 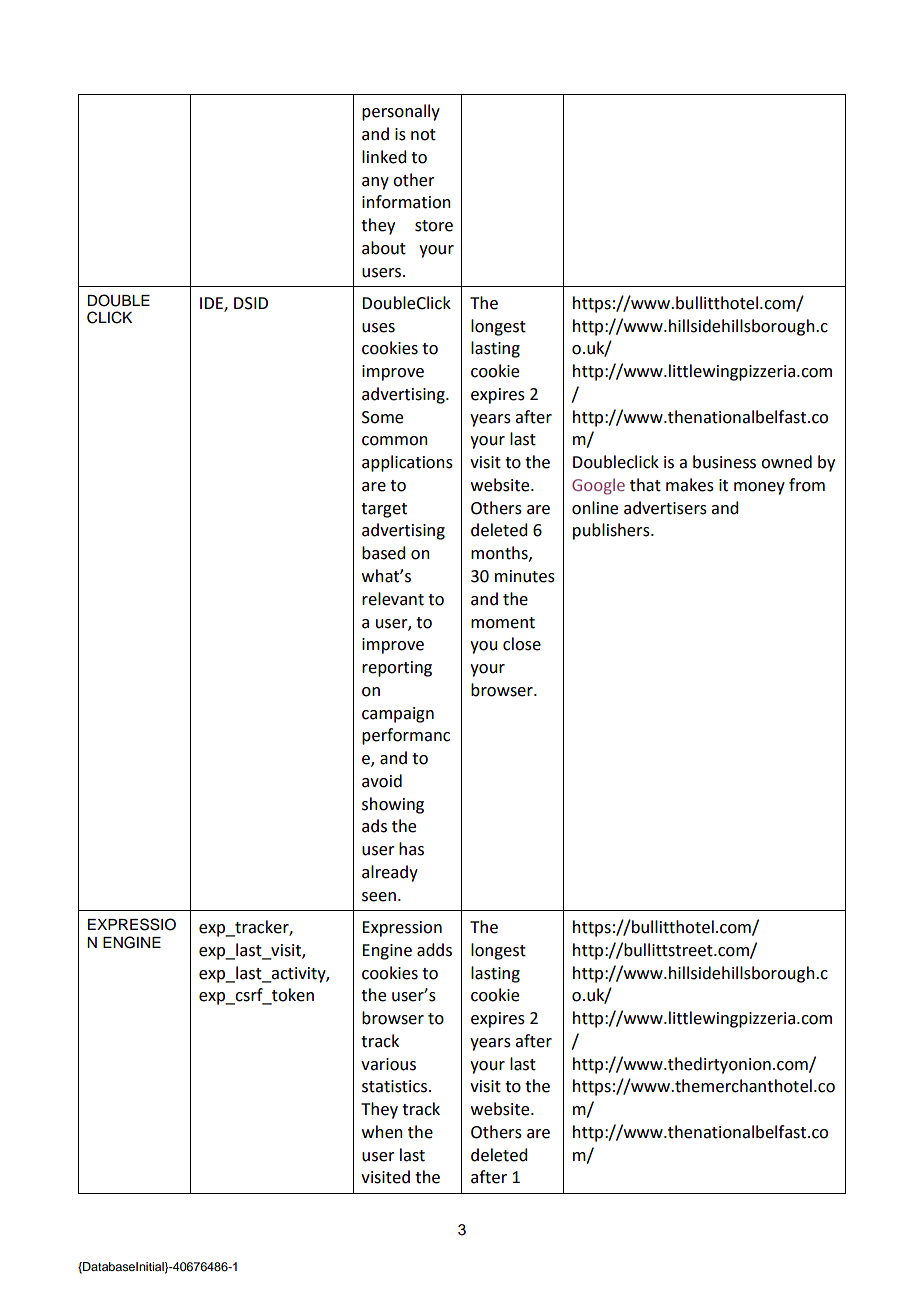 I want to click on Google, so click(x=598, y=486).
